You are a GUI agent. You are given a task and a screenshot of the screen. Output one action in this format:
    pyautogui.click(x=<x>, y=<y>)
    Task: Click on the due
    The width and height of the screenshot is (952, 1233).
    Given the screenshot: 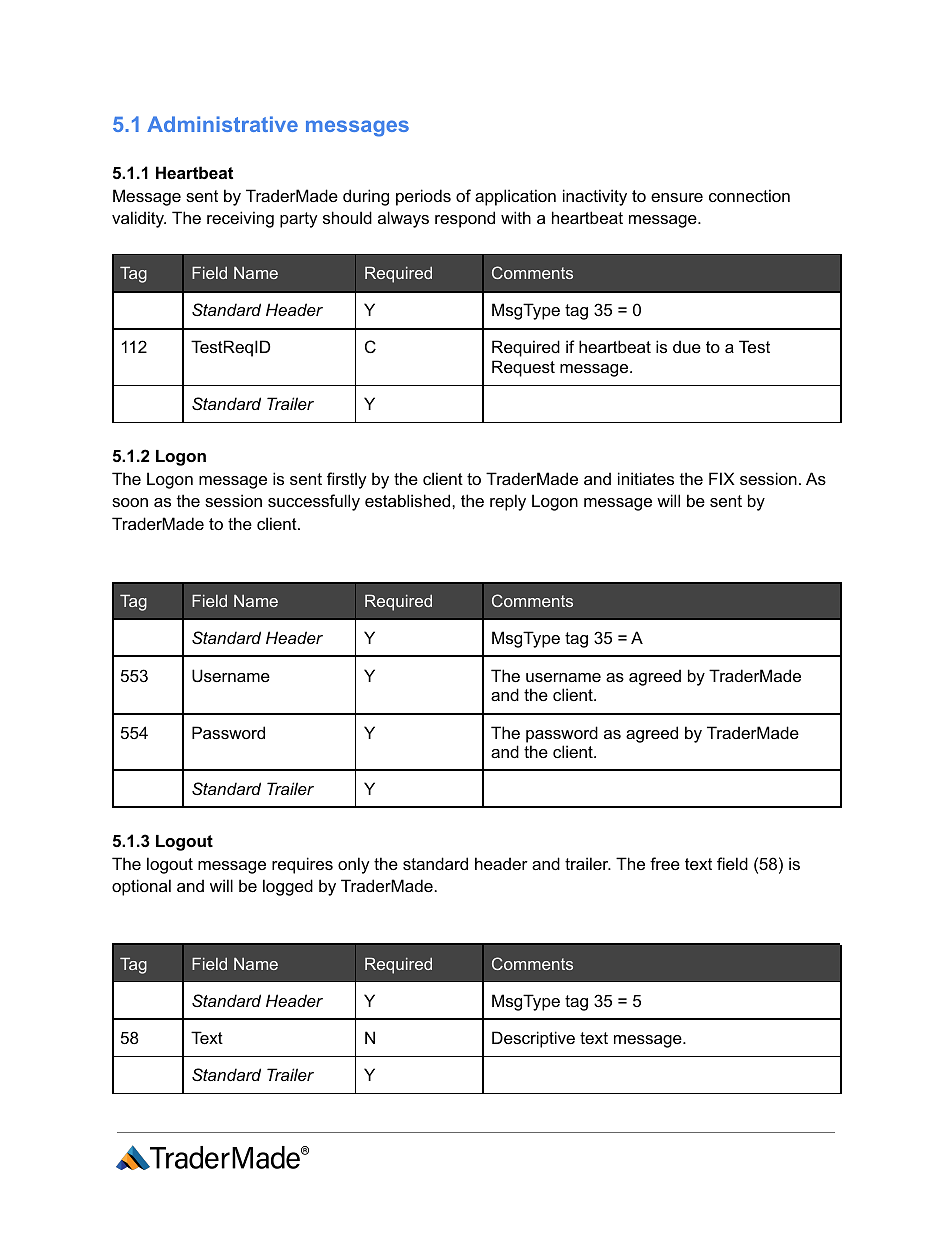 What is the action you would take?
    pyautogui.click(x=687, y=346)
